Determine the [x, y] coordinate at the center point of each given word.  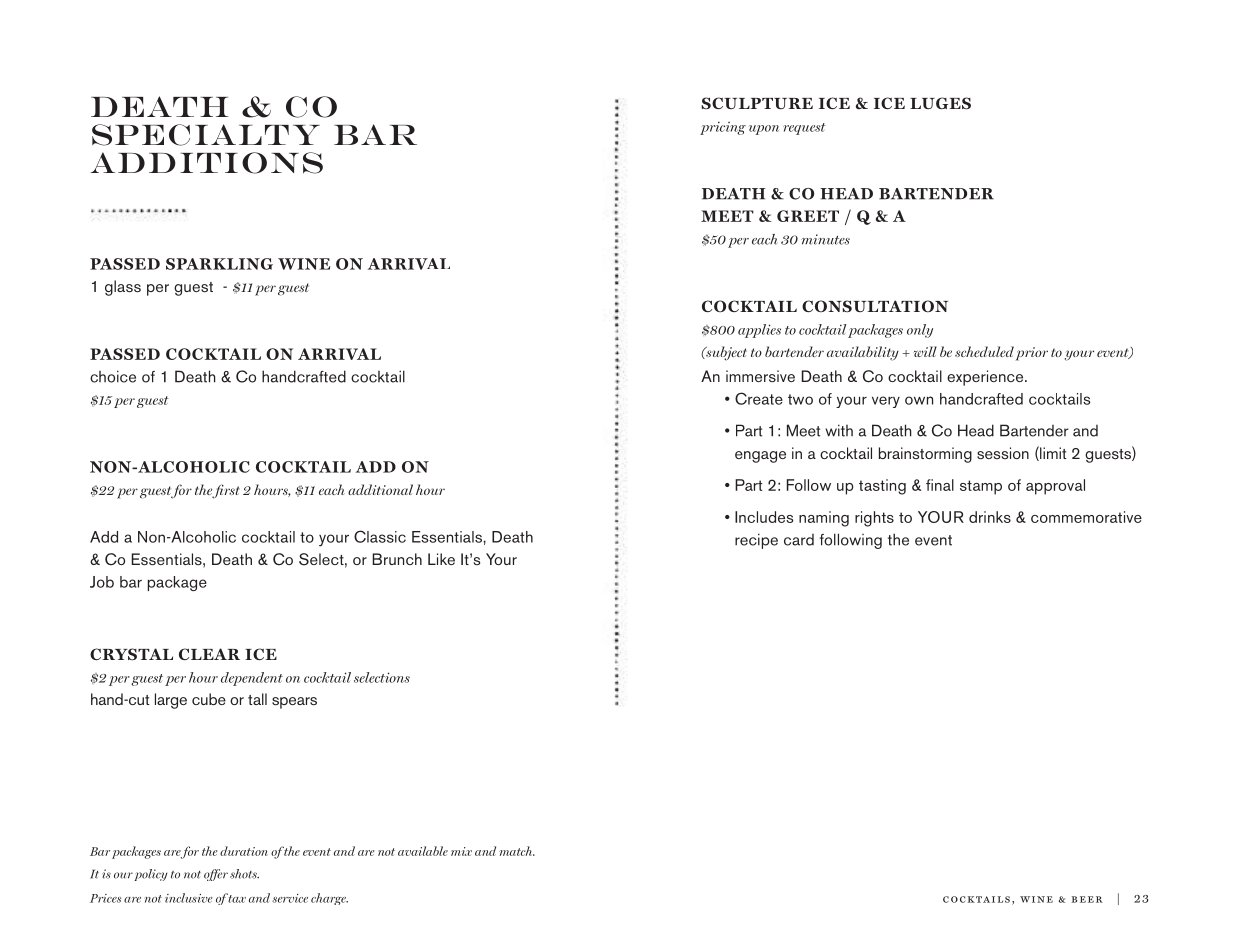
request [804, 129]
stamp [981, 487]
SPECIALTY [206, 135]
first [226, 491]
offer [216, 875]
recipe [756, 541]
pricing [723, 128]
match [517, 851]
